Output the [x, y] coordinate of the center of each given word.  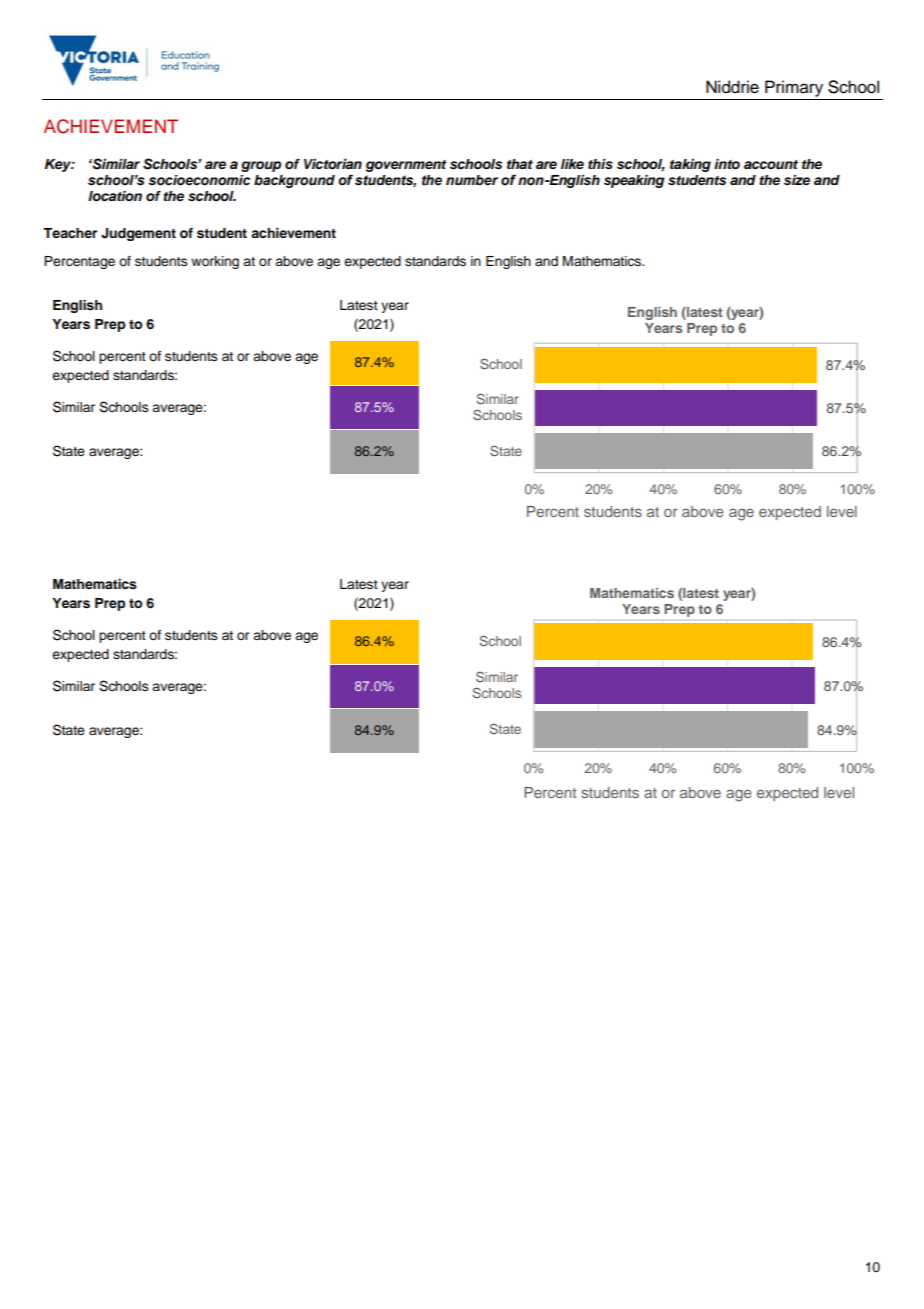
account [771, 164]
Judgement [138, 234]
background [294, 181]
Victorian [333, 164]
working [215, 262]
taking [690, 165]
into [727, 164]
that [520, 164]
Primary [794, 88]
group [261, 166]
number [472, 180]
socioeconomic [199, 180]
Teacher [70, 233]
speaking [634, 181]
